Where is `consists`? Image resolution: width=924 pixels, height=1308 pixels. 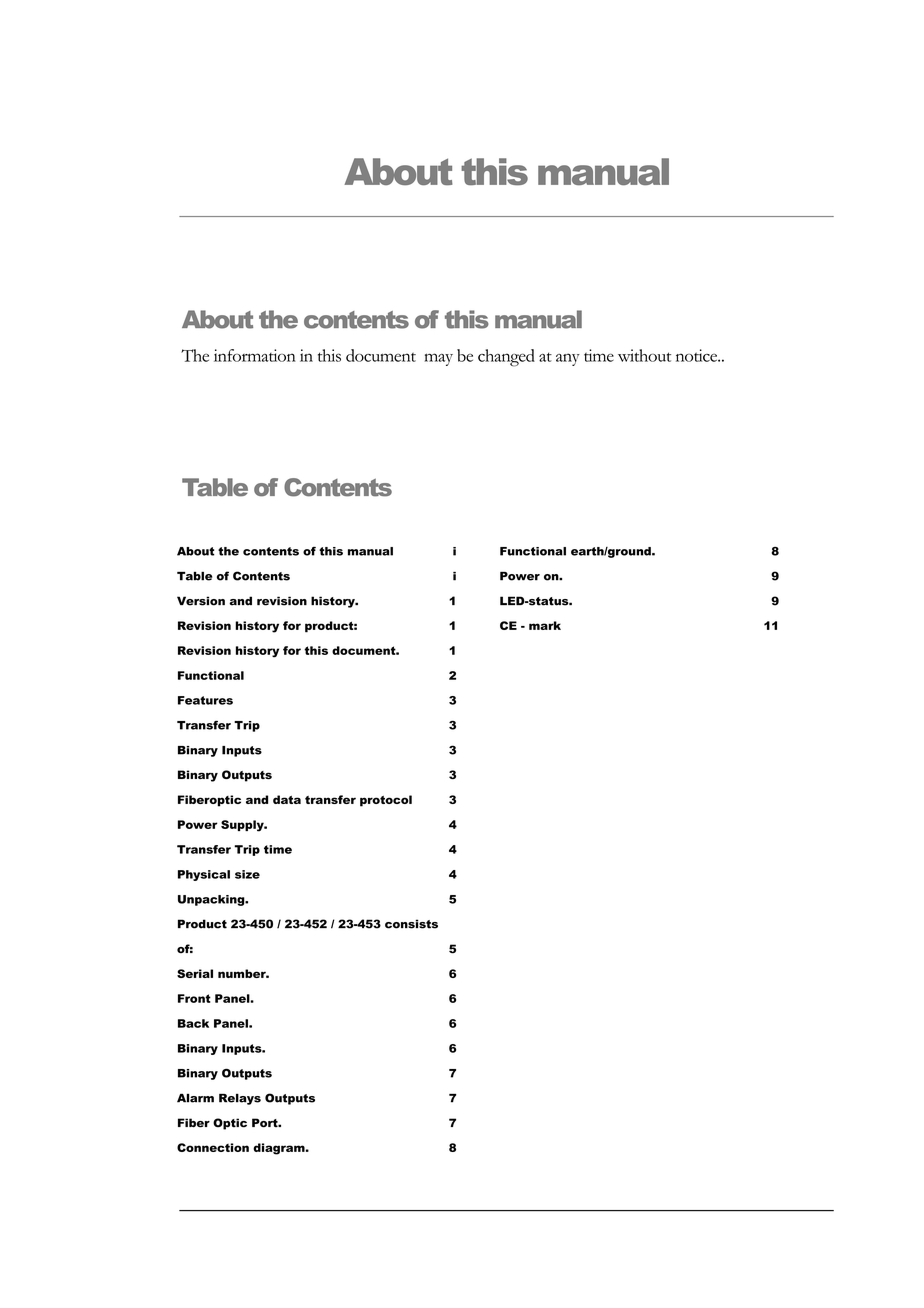 consists is located at coordinates (411, 924).
